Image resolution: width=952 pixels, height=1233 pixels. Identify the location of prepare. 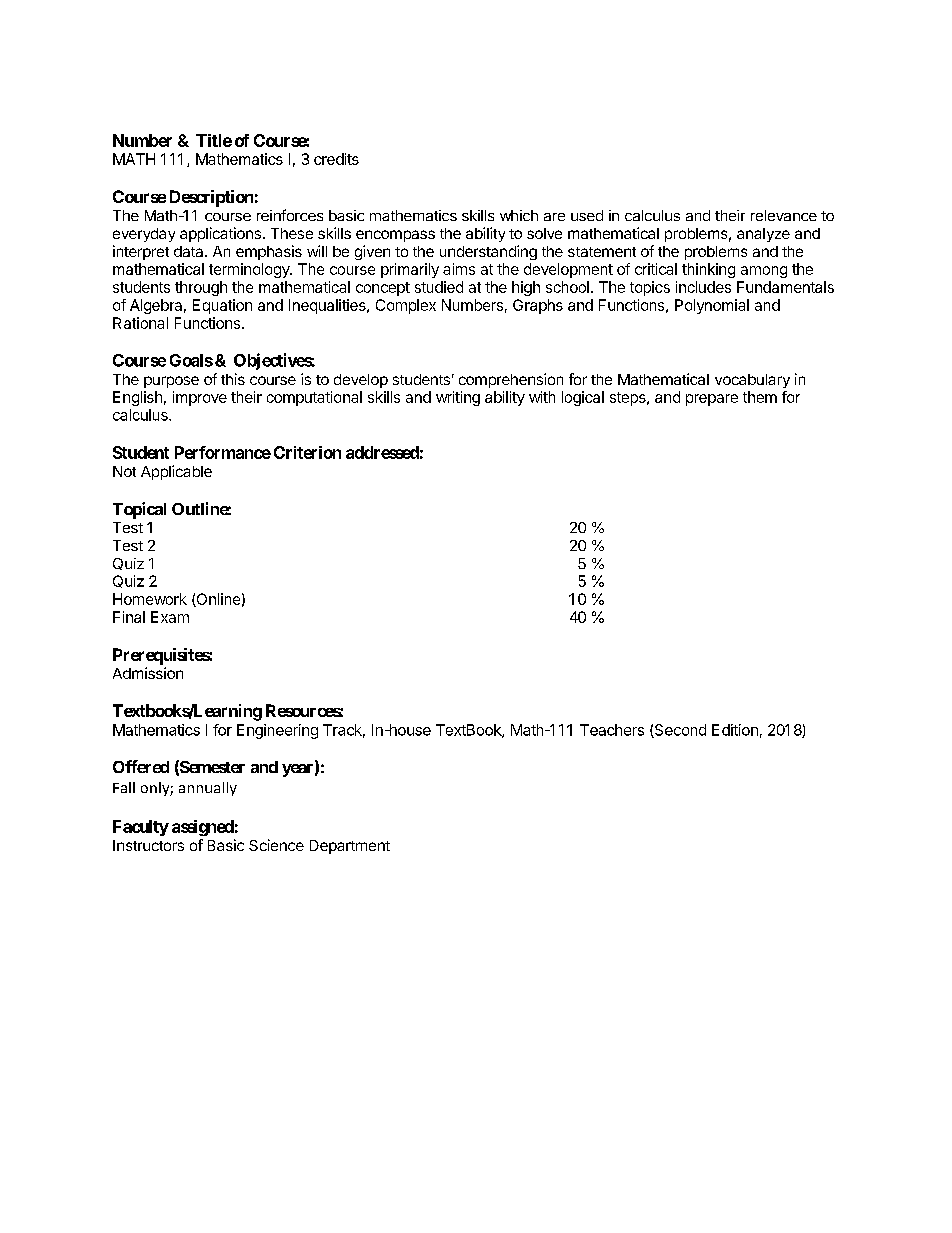
(712, 400).
